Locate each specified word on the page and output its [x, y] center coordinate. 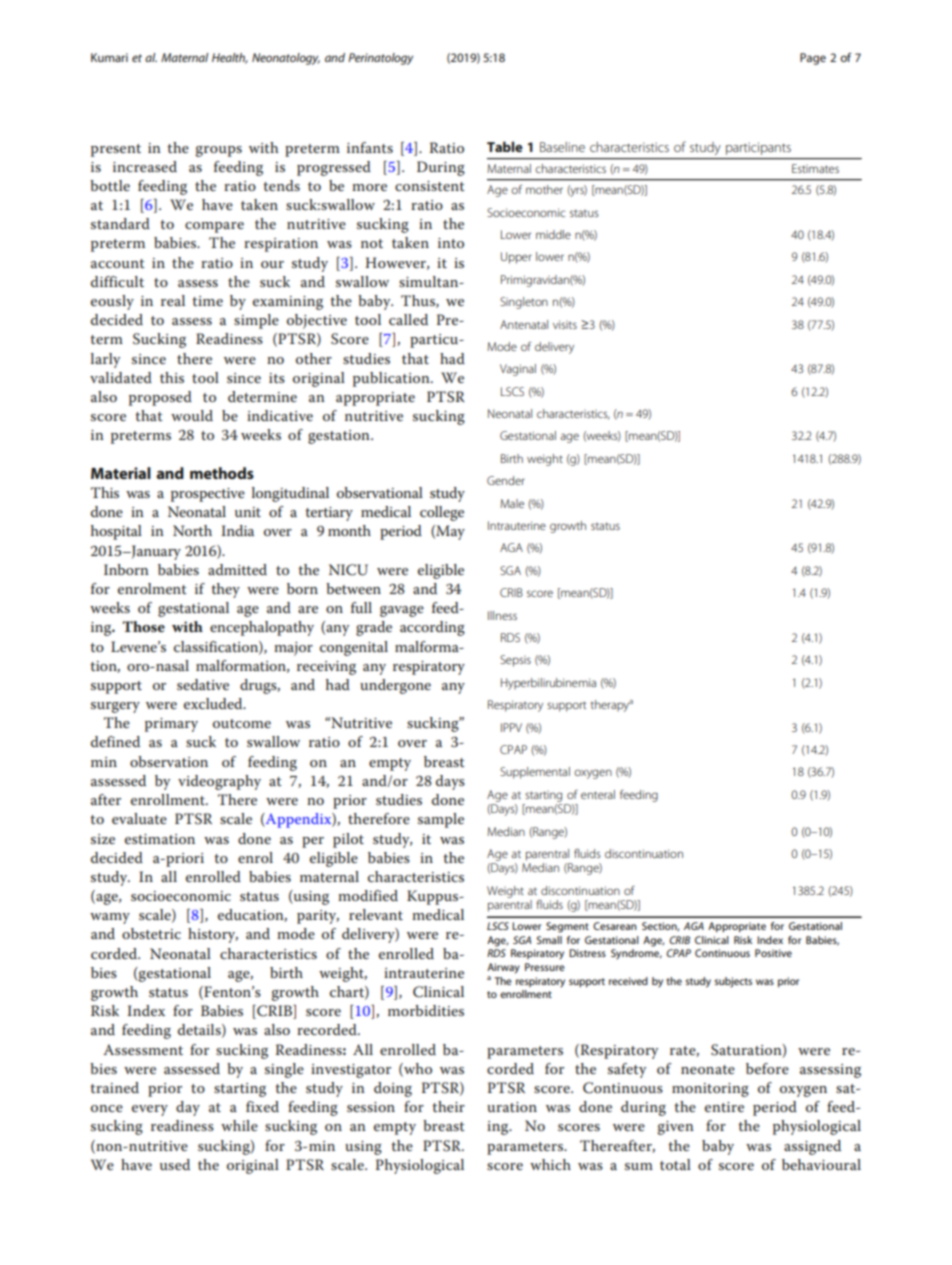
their [448, 1106]
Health [230, 58]
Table [505, 146]
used [175, 1164]
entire [724, 1107]
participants [758, 148]
